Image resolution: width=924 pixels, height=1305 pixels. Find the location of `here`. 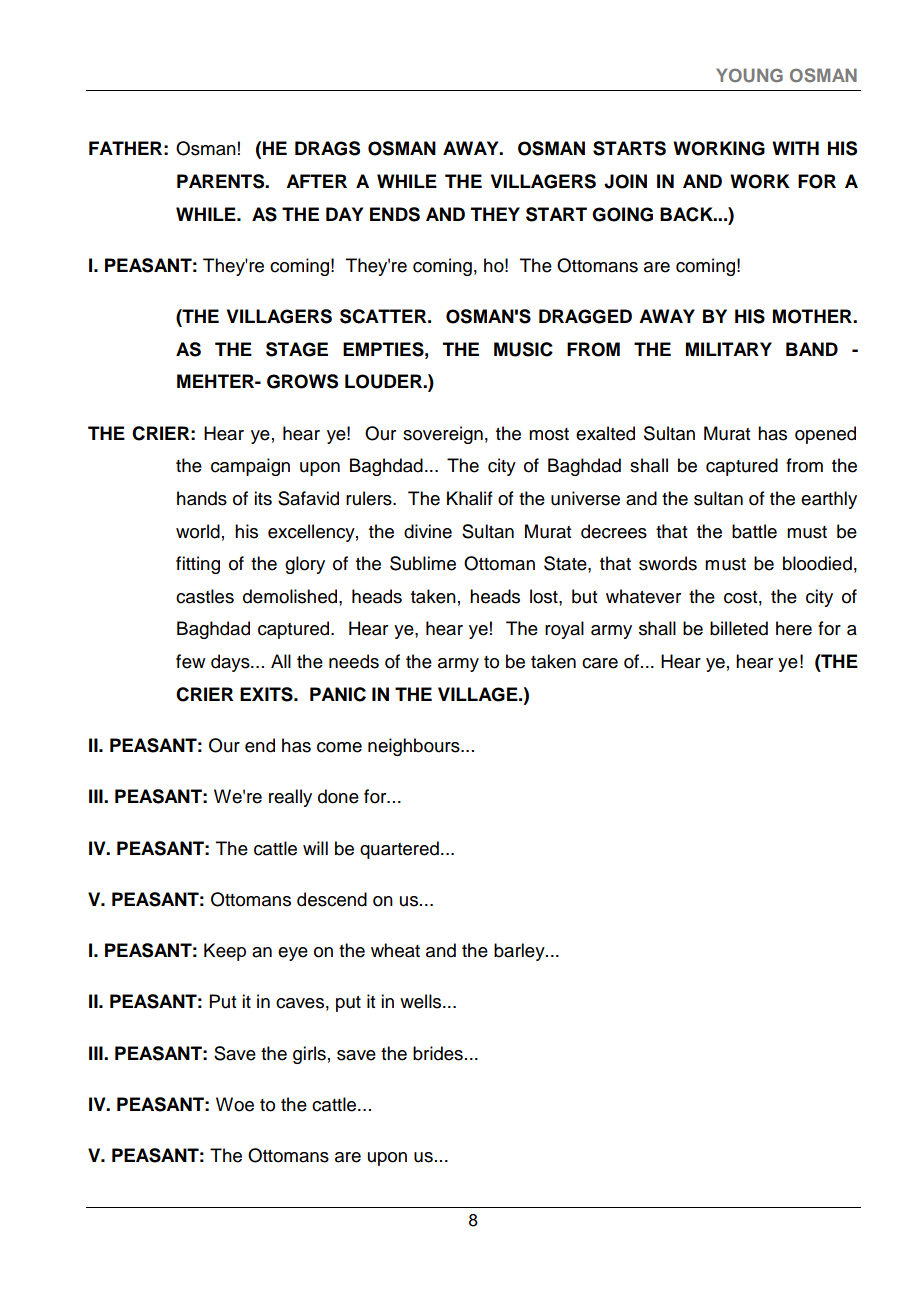

here is located at coordinates (794, 628).
